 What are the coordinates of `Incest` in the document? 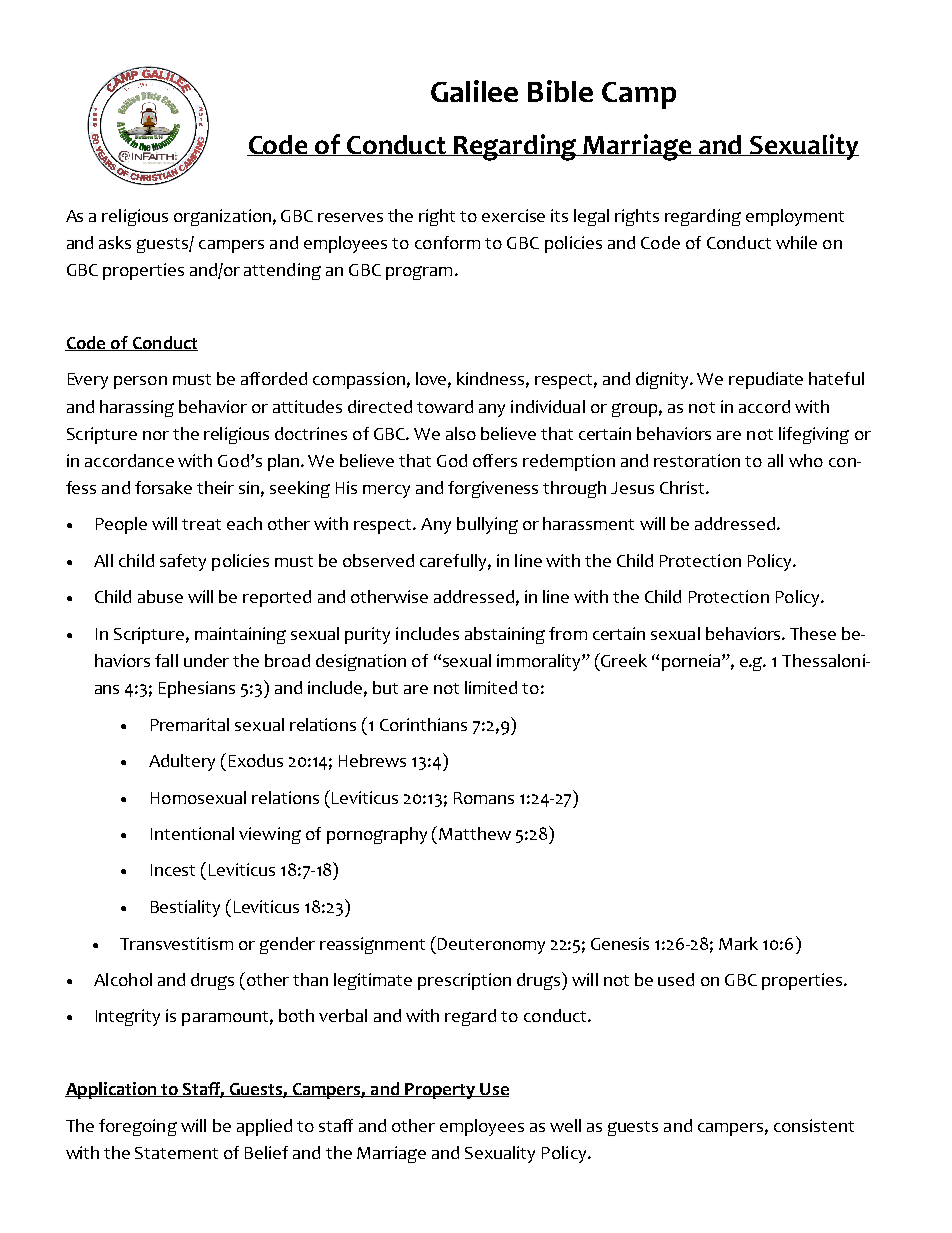 It's located at (173, 870).
